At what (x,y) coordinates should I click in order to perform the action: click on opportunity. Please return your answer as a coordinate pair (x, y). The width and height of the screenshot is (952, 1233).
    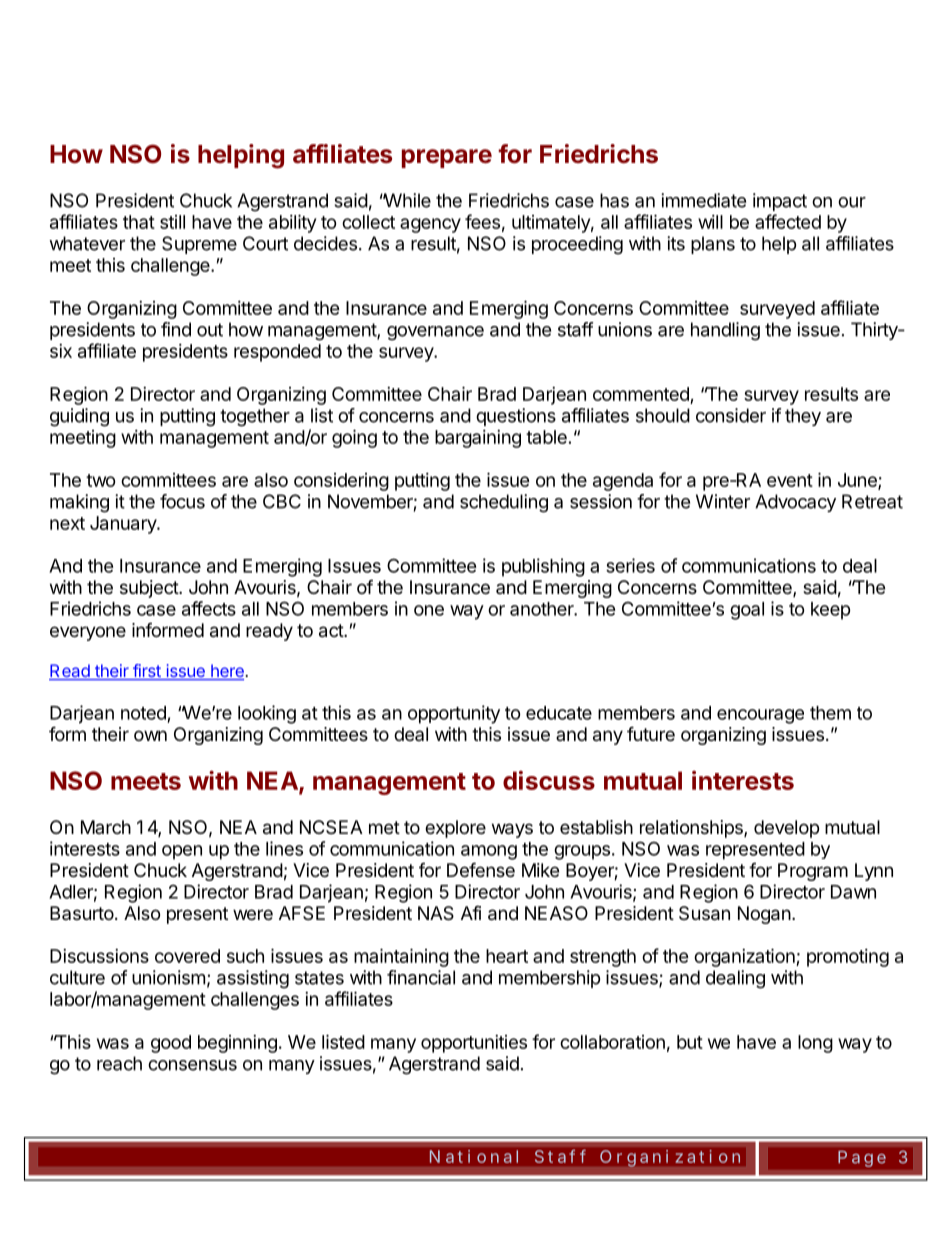
    Looking at the image, I should click on (454, 714).
